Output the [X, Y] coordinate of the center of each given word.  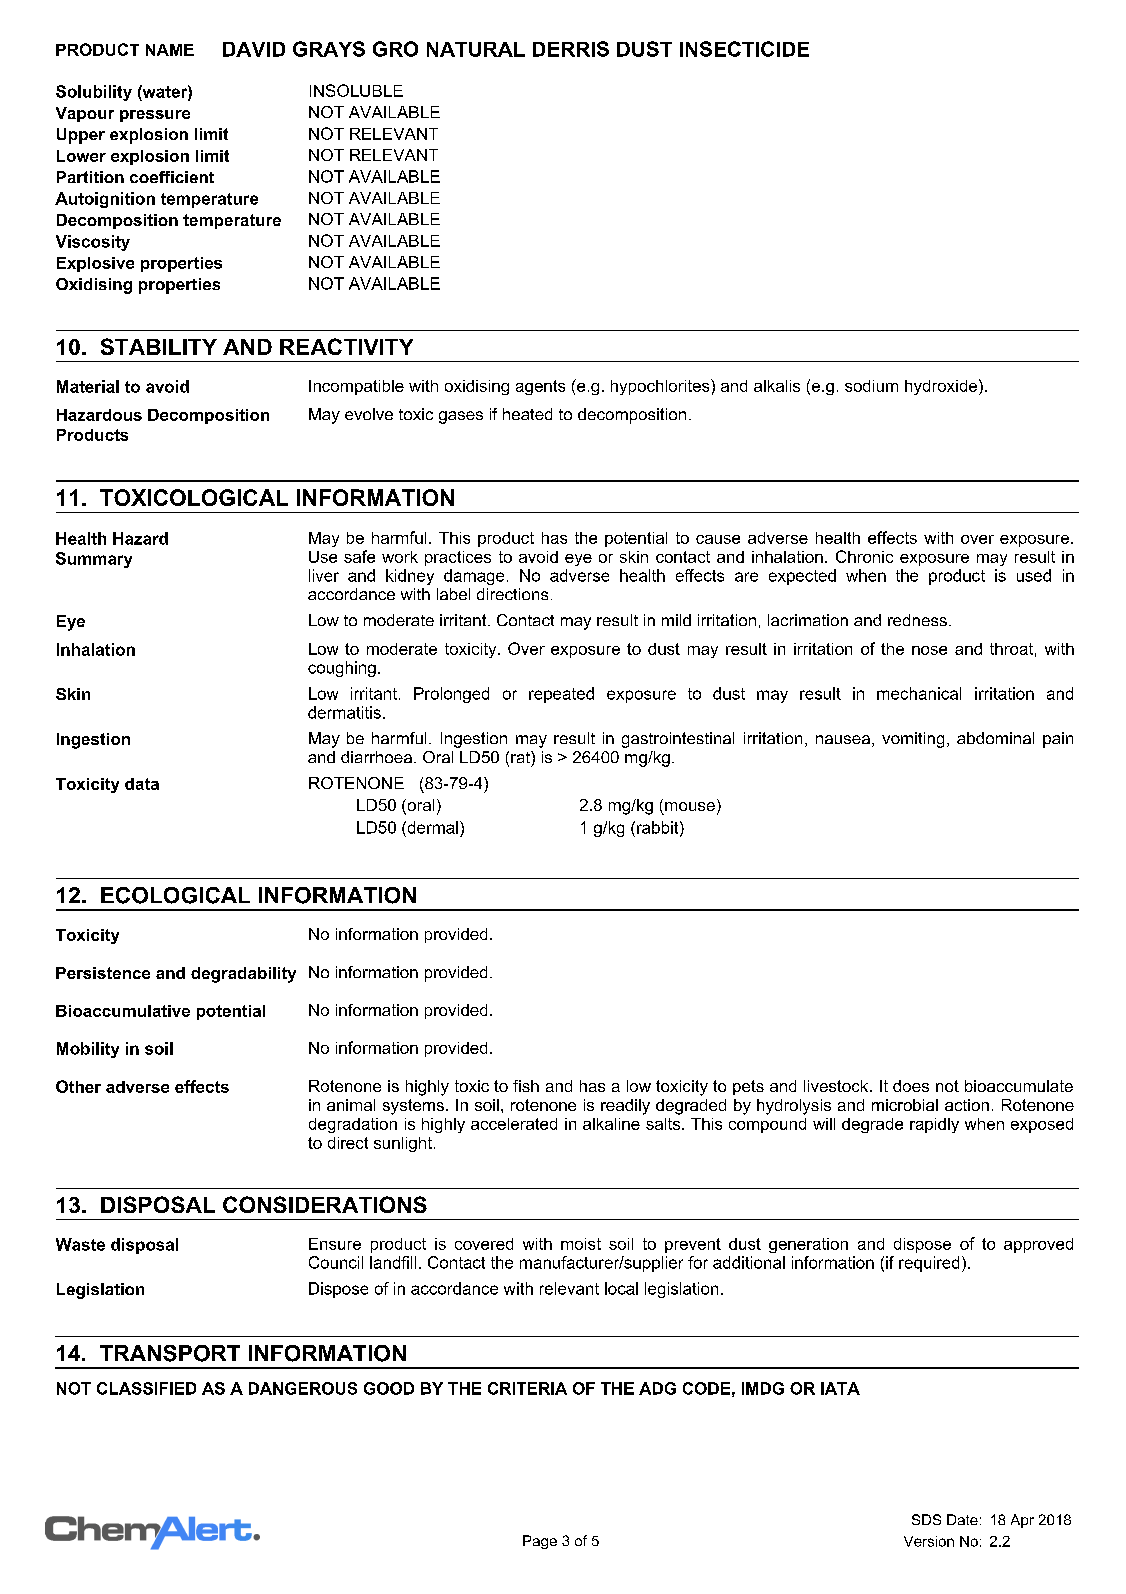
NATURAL [476, 49]
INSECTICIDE [744, 49]
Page [540, 1542]
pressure [155, 116]
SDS [926, 1519]
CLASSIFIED [146, 1388]
